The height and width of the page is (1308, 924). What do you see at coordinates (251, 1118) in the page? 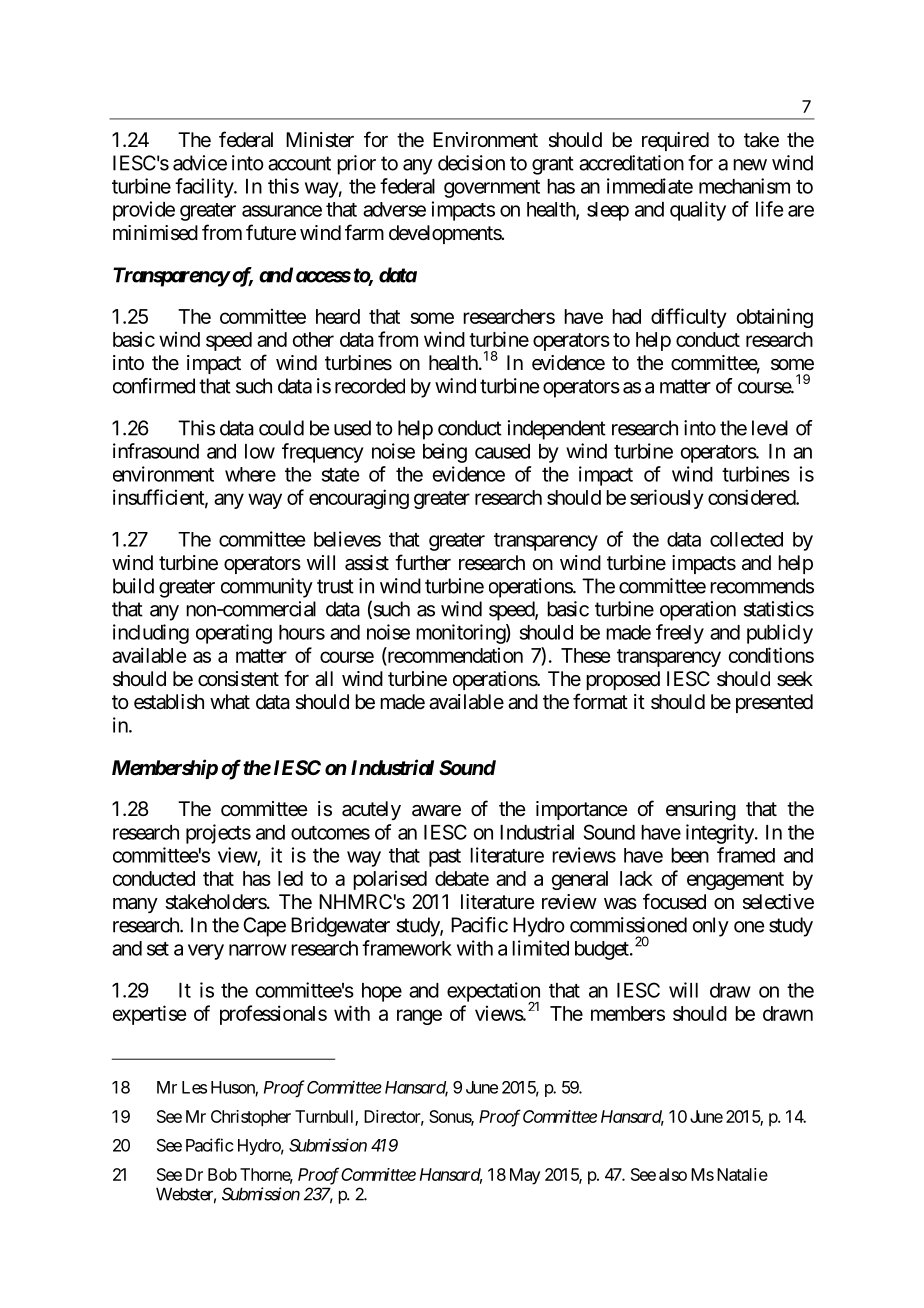
I see `Christopher` at bounding box center [251, 1118].
